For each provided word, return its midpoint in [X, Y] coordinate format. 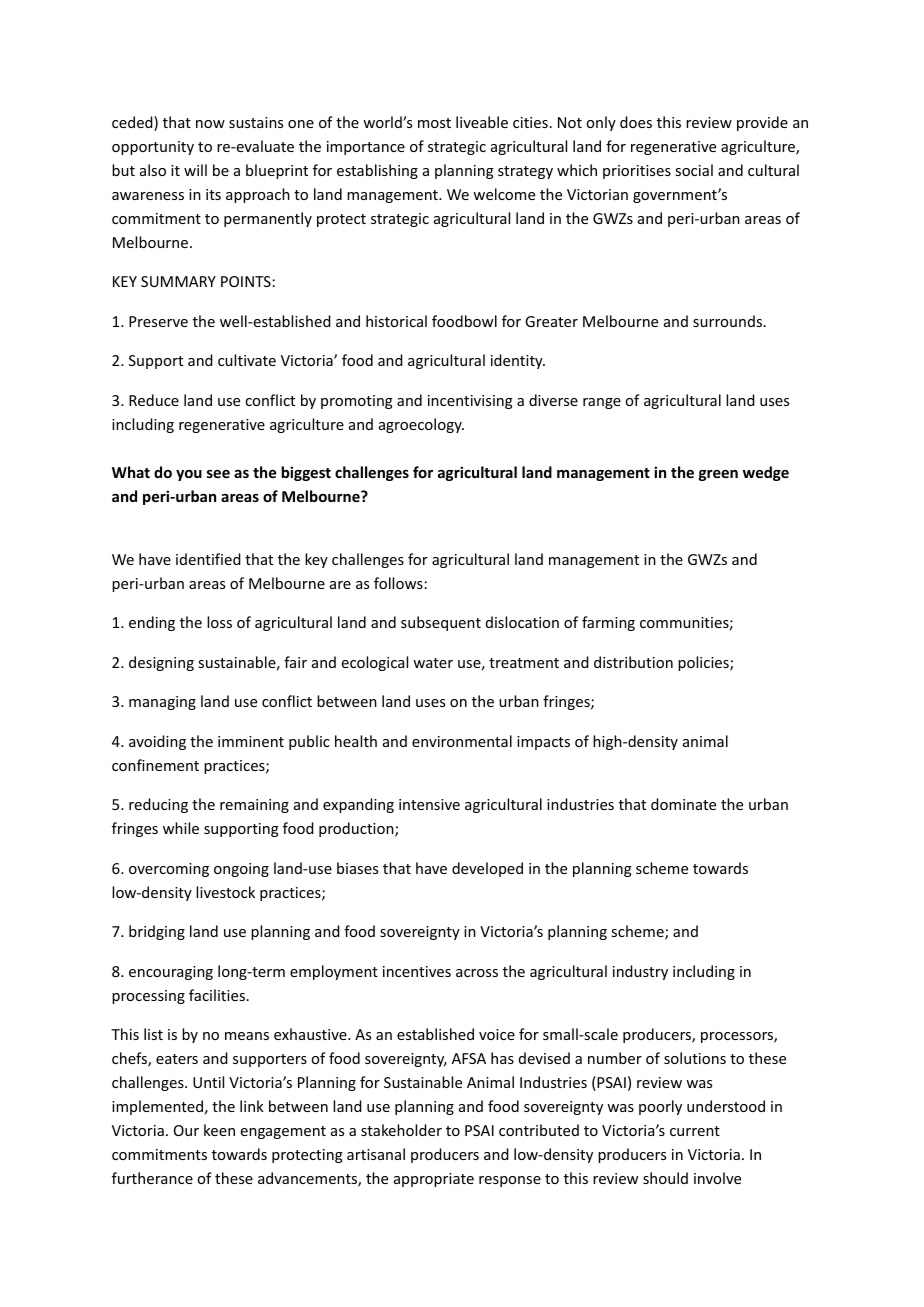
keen [219, 1130]
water [433, 663]
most [434, 123]
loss [219, 622]
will [195, 170]
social [694, 170]
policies [704, 663]
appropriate [434, 1180]
